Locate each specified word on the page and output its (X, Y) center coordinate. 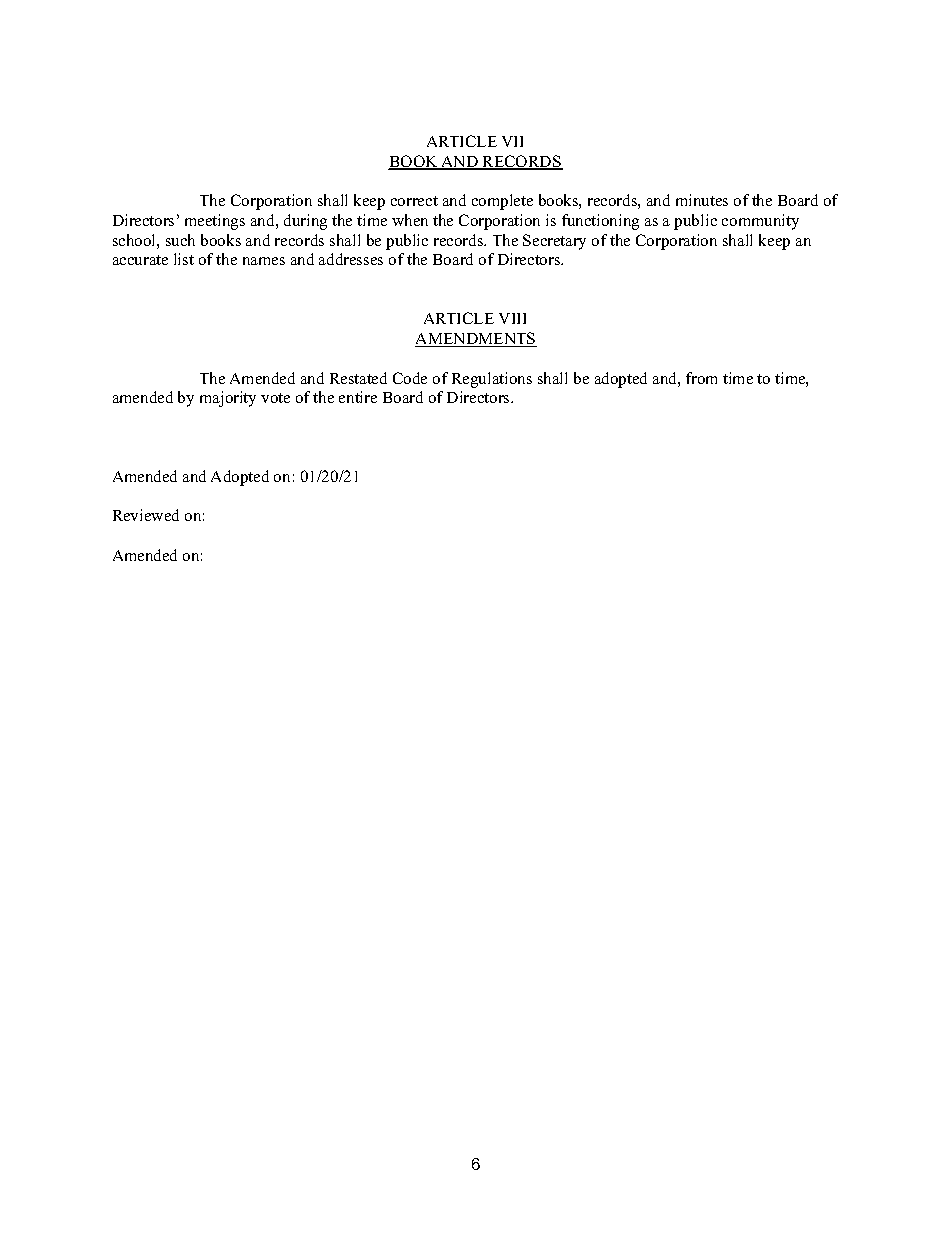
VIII (512, 318)
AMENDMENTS (476, 339)
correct (414, 201)
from (701, 378)
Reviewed (146, 515)
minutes (702, 200)
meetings (215, 222)
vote (275, 398)
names (264, 261)
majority (228, 399)
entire (358, 397)
